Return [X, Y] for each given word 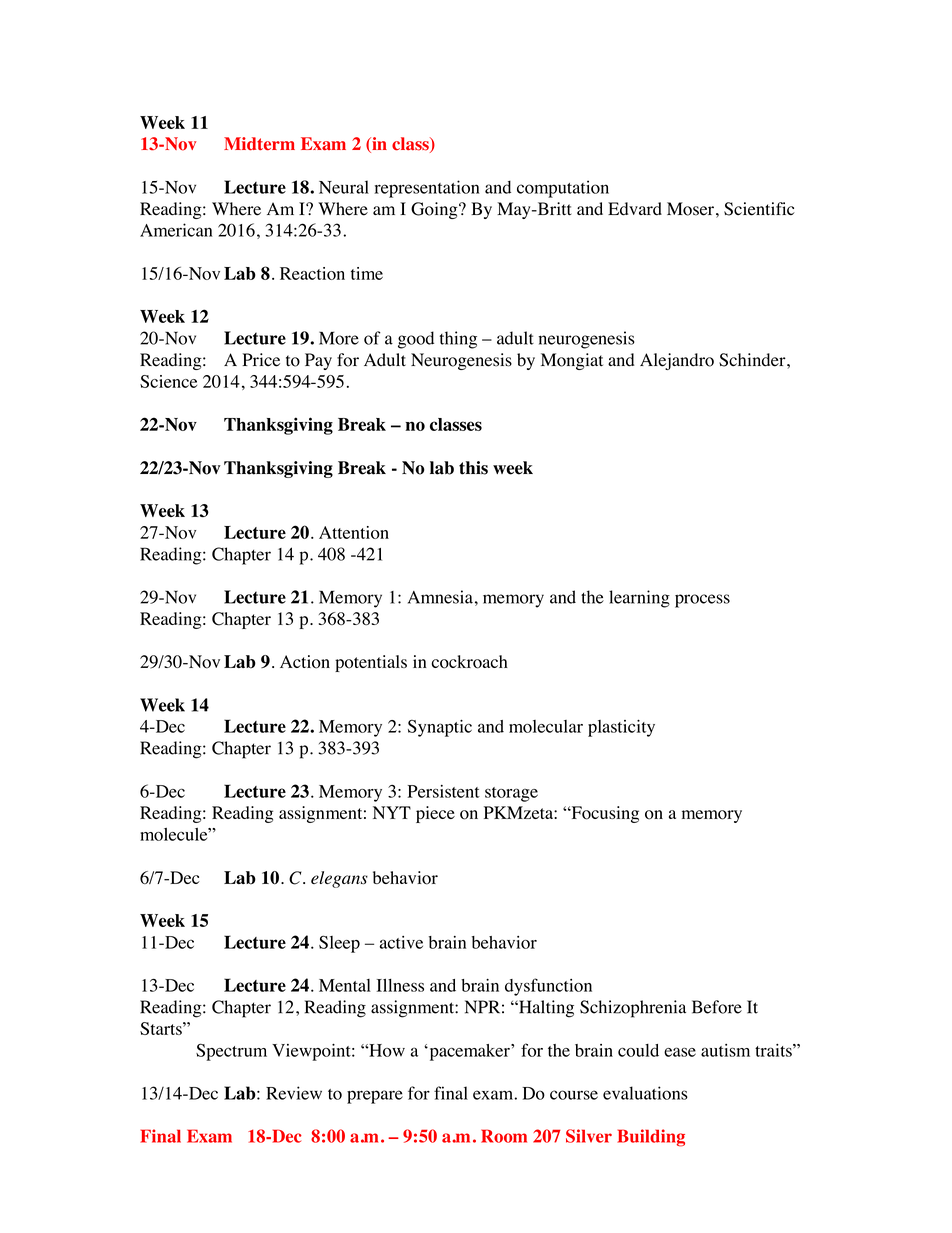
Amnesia [440, 597]
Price [261, 360]
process [702, 601]
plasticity [621, 728]
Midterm [259, 144]
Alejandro [677, 361]
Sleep [339, 944]
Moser [690, 209]
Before [717, 1007]
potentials [371, 663]
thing [458, 340]
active [401, 942]
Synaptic [440, 728]
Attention [354, 532]
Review [294, 1093]
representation [427, 189]
